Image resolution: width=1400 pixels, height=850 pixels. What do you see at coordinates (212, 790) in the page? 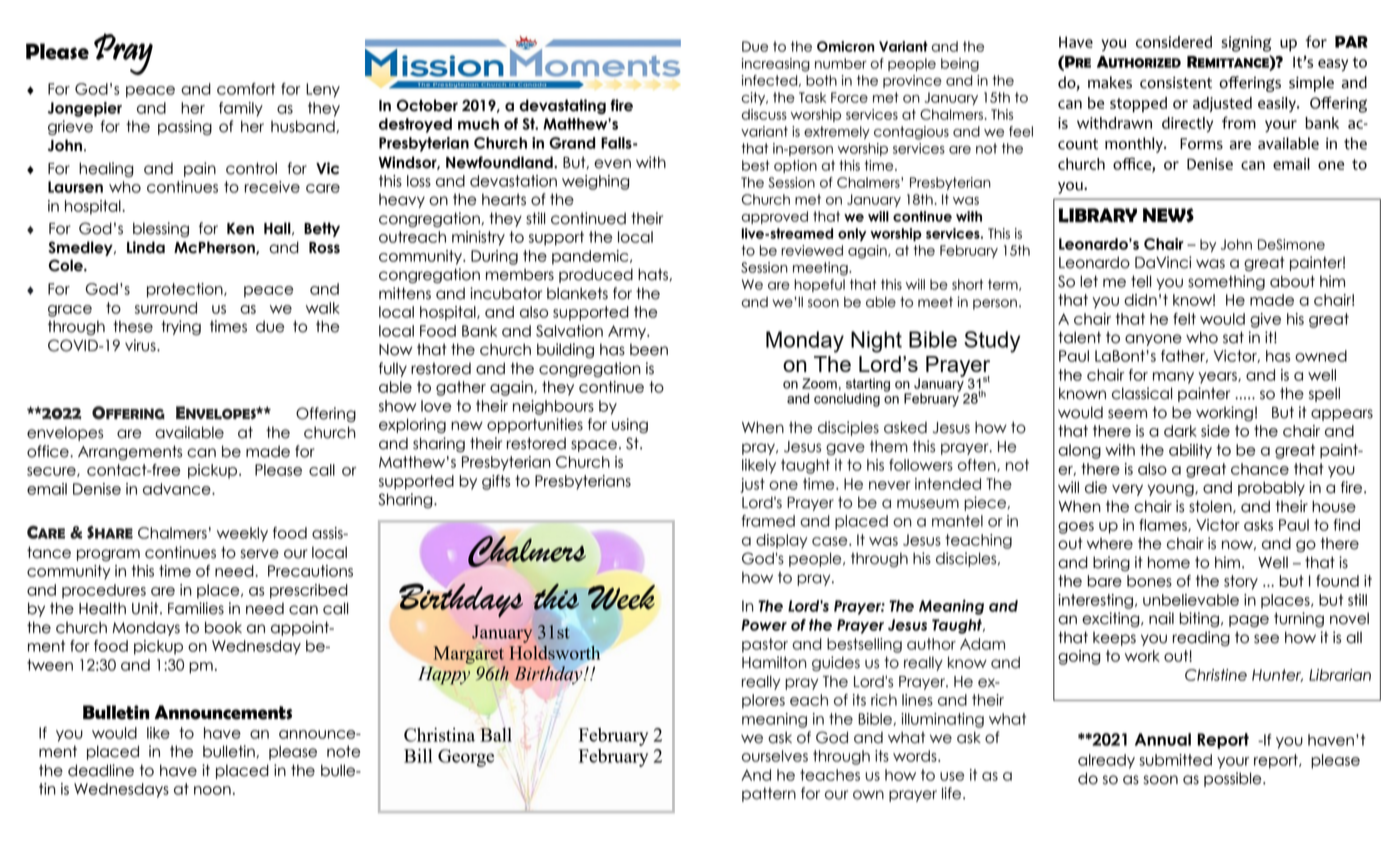
I see `noon` at bounding box center [212, 790].
